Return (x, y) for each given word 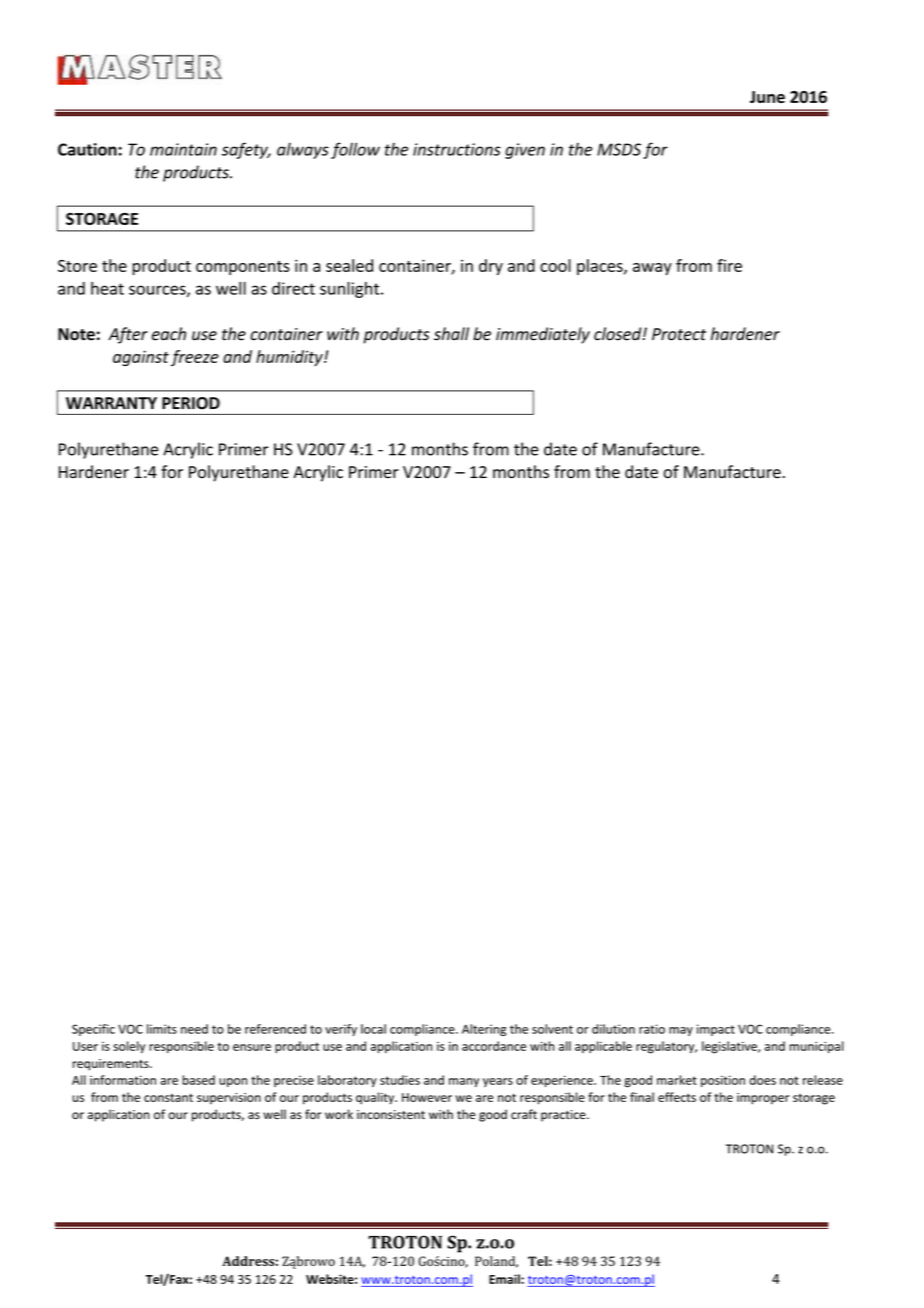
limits (162, 1029)
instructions (457, 149)
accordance (494, 1046)
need (194, 1029)
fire (729, 265)
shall (451, 334)
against (141, 358)
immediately (543, 335)
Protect (679, 334)
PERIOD (191, 403)
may (681, 1031)
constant (168, 1097)
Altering (484, 1030)
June (767, 97)
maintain (183, 149)
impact (716, 1030)
